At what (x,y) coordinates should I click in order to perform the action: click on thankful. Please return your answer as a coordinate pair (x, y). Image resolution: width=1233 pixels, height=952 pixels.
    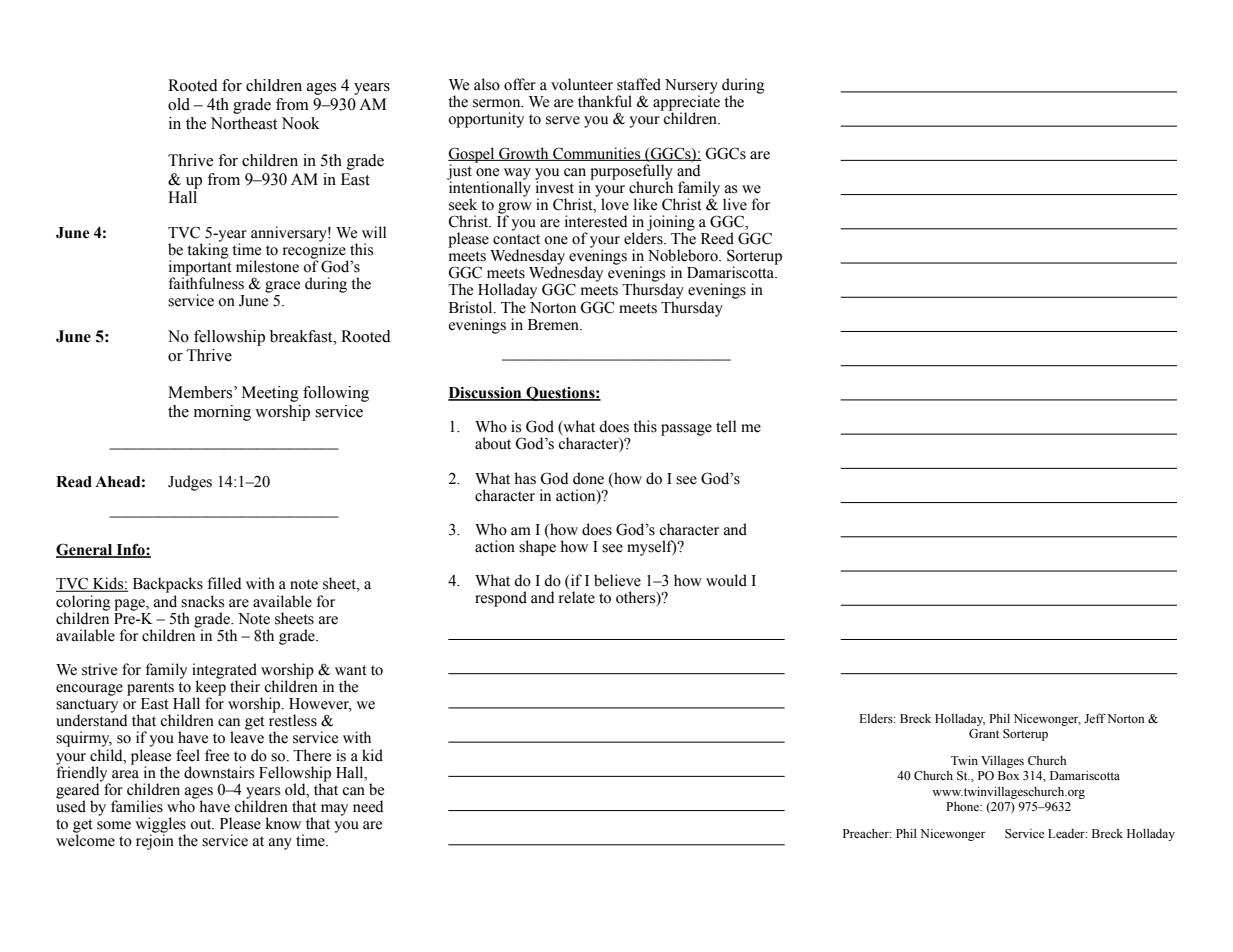
    Looking at the image, I should click on (605, 101).
